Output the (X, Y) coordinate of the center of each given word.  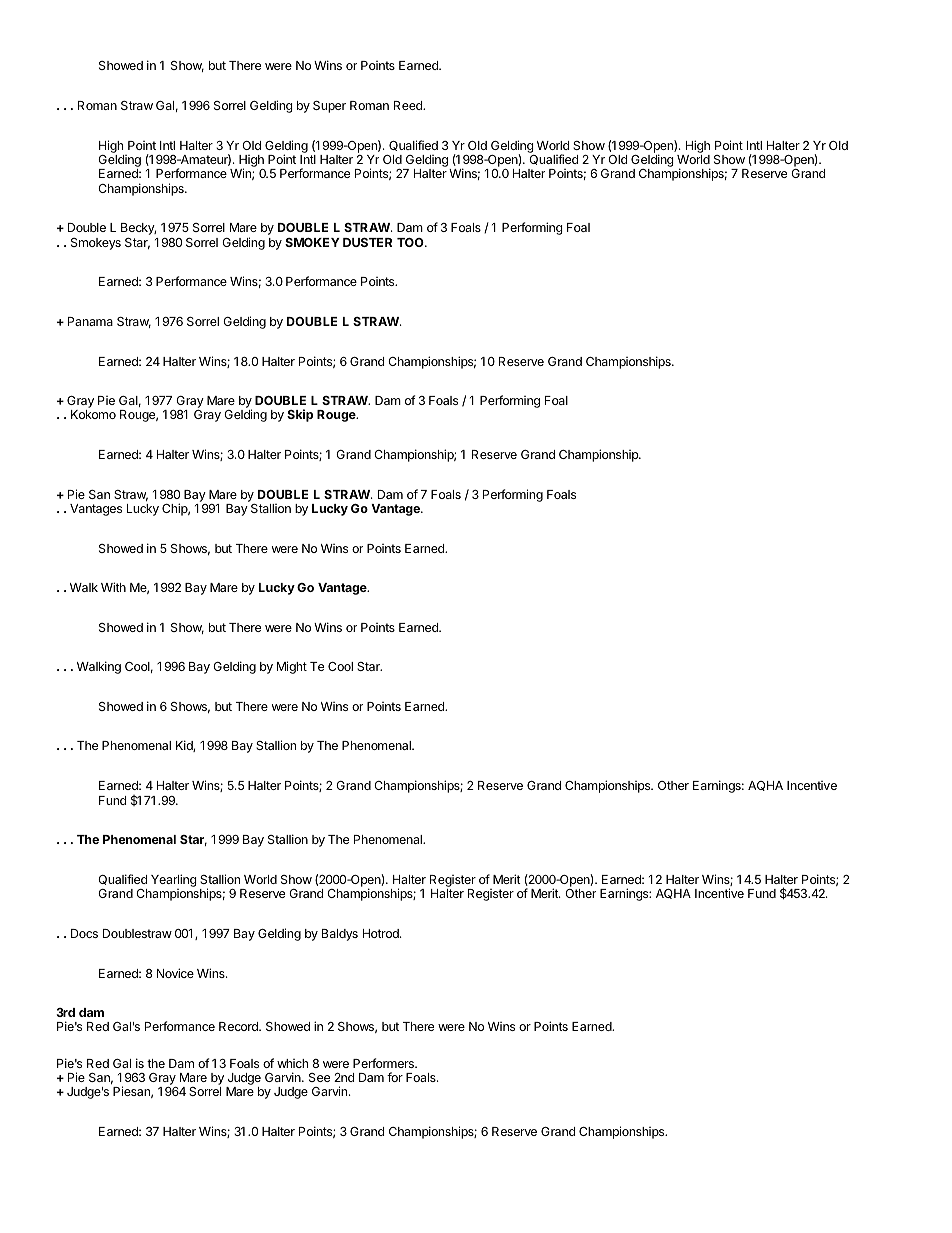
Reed (409, 105)
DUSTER (367, 242)
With (113, 587)
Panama (90, 321)
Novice (175, 973)
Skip (300, 415)
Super (329, 107)
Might (292, 667)
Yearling (174, 882)
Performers (384, 1063)
